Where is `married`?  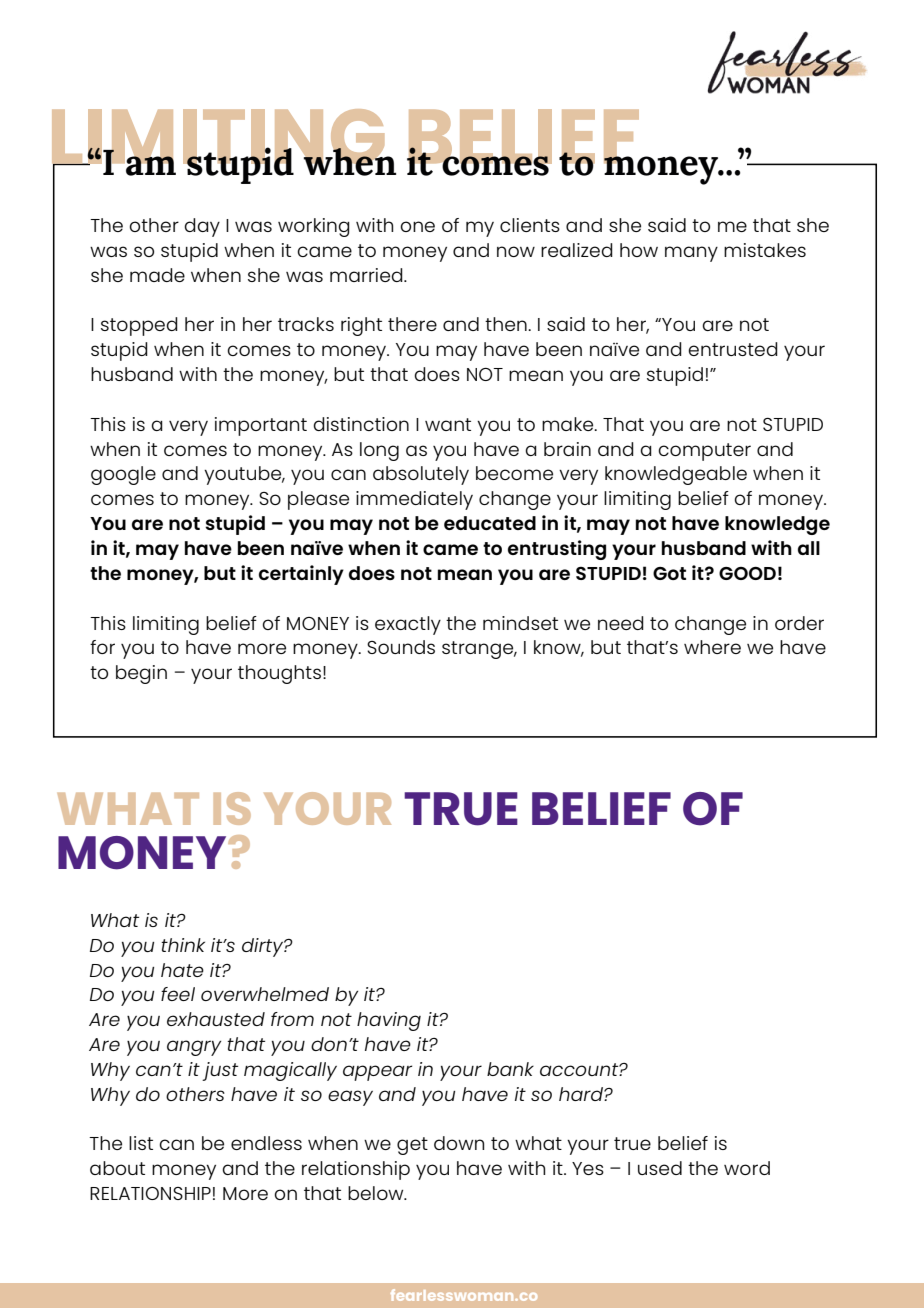
married is located at coordinates (367, 275).
